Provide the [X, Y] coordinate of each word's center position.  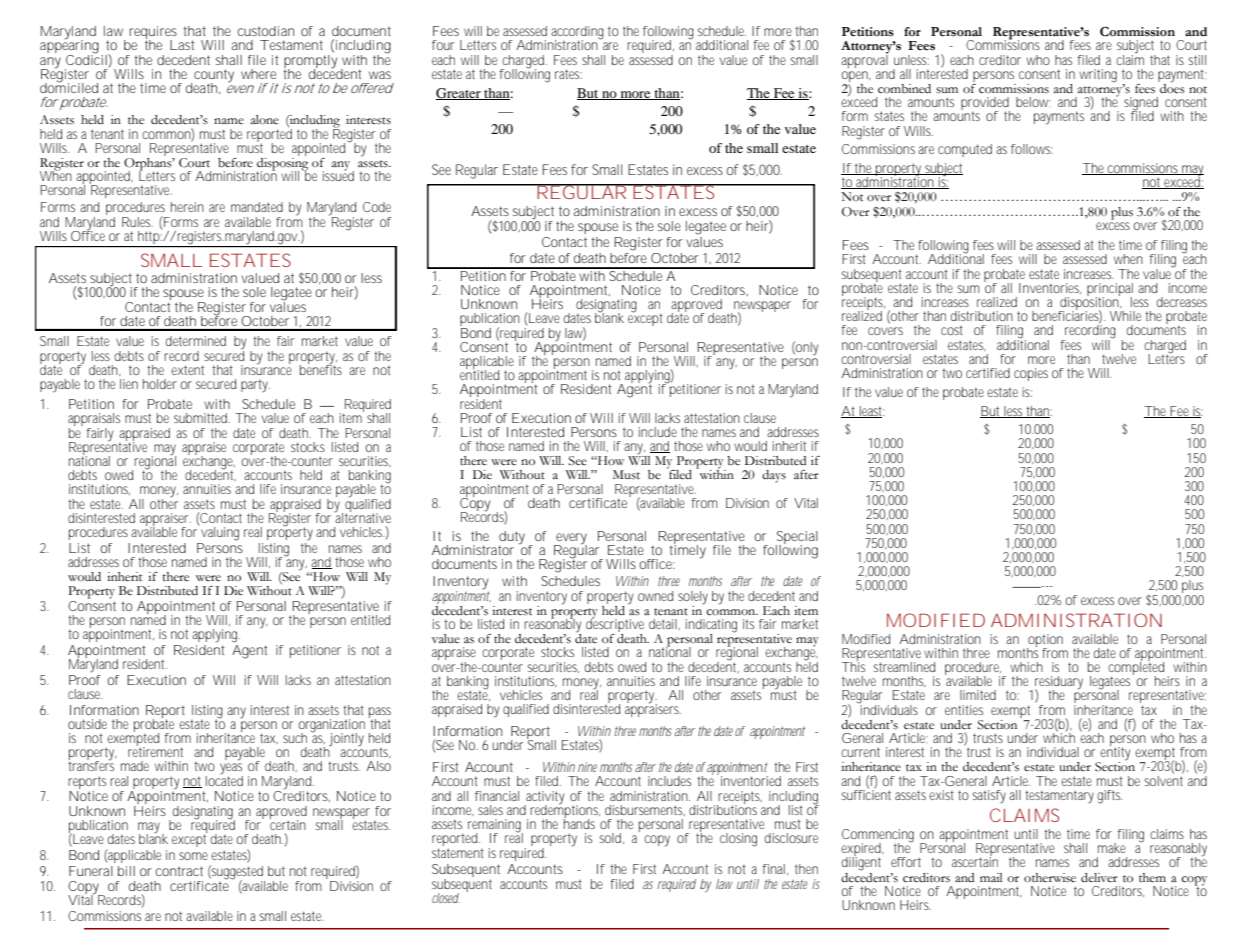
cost [952, 330]
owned [655, 596]
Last [182, 45]
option [1045, 641]
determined [196, 341]
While [1125, 316]
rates [568, 74]
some [193, 856]
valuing [220, 534]
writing [1098, 76]
